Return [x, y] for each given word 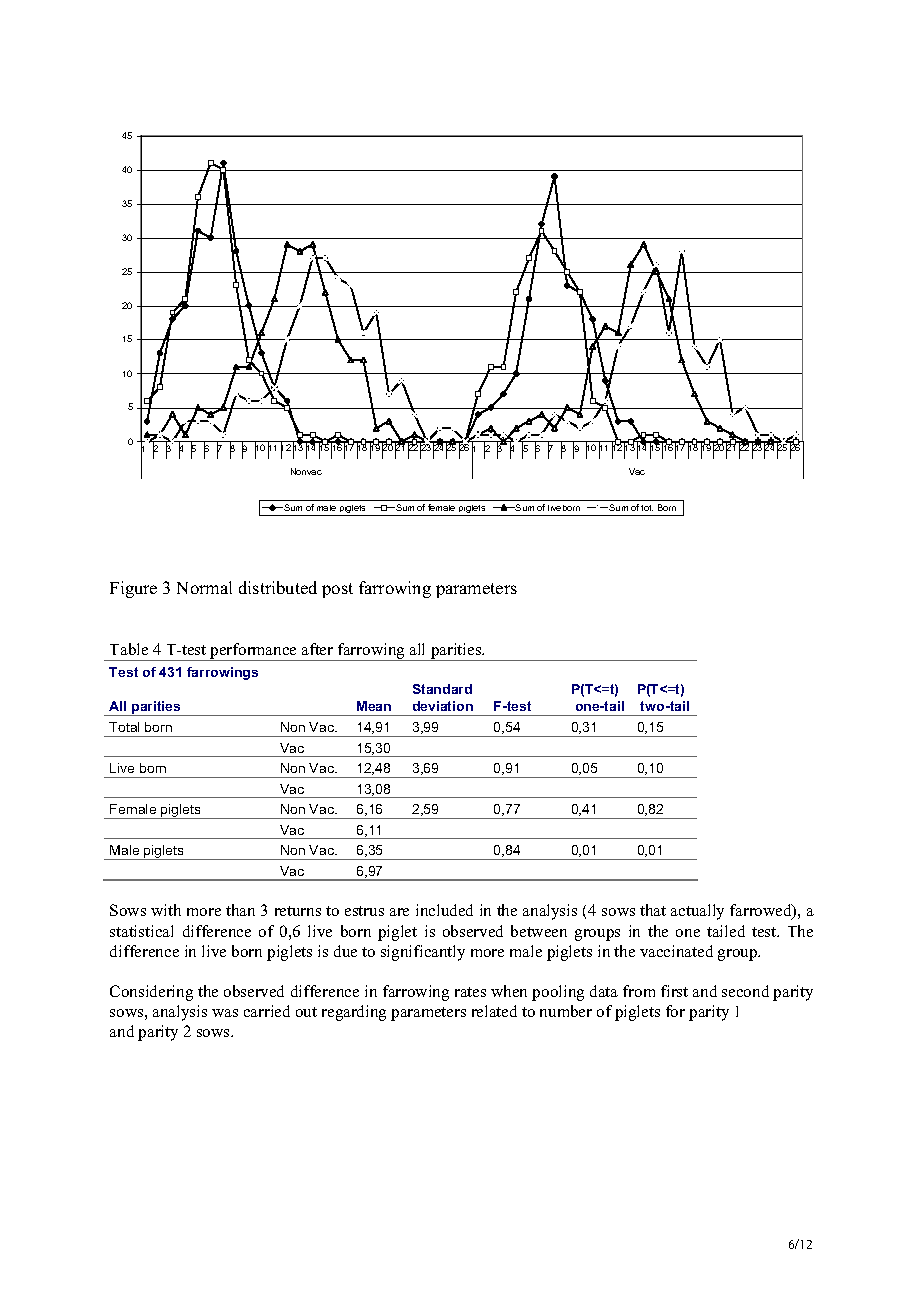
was [225, 1013]
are [399, 912]
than [240, 910]
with [166, 910]
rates [470, 992]
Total [124, 727]
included [444, 910]
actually [697, 912]
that [653, 910]
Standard [442, 689]
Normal [204, 587]
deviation [443, 706]
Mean [374, 706]
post [337, 590]
